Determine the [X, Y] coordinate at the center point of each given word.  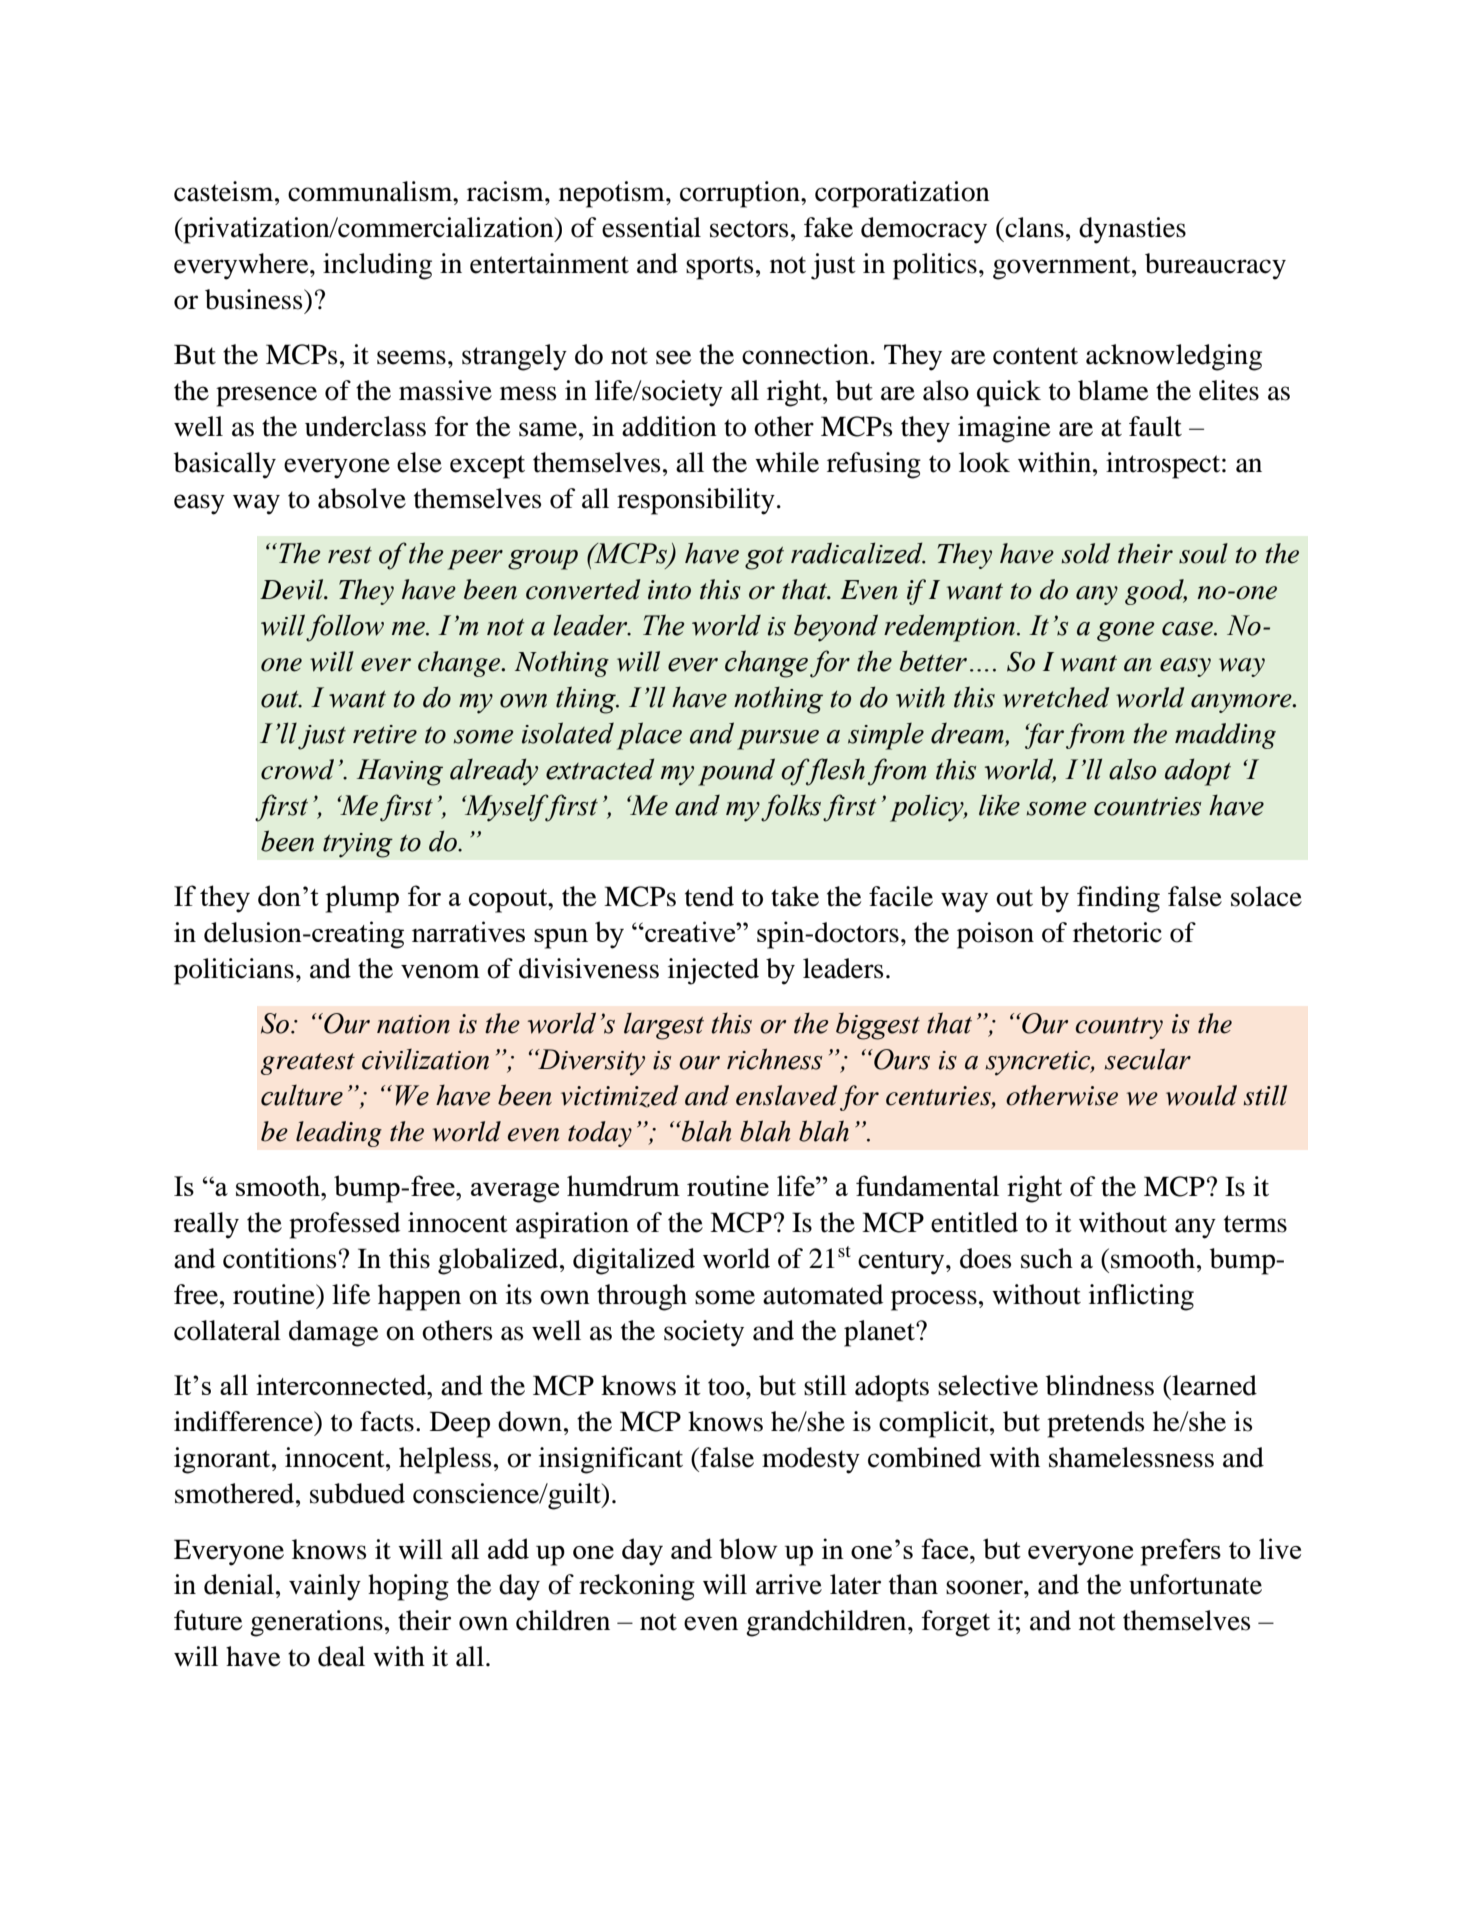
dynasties [1132, 230]
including [377, 266]
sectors [749, 229]
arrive [789, 1584]
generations [316, 1623]
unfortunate [1195, 1584]
